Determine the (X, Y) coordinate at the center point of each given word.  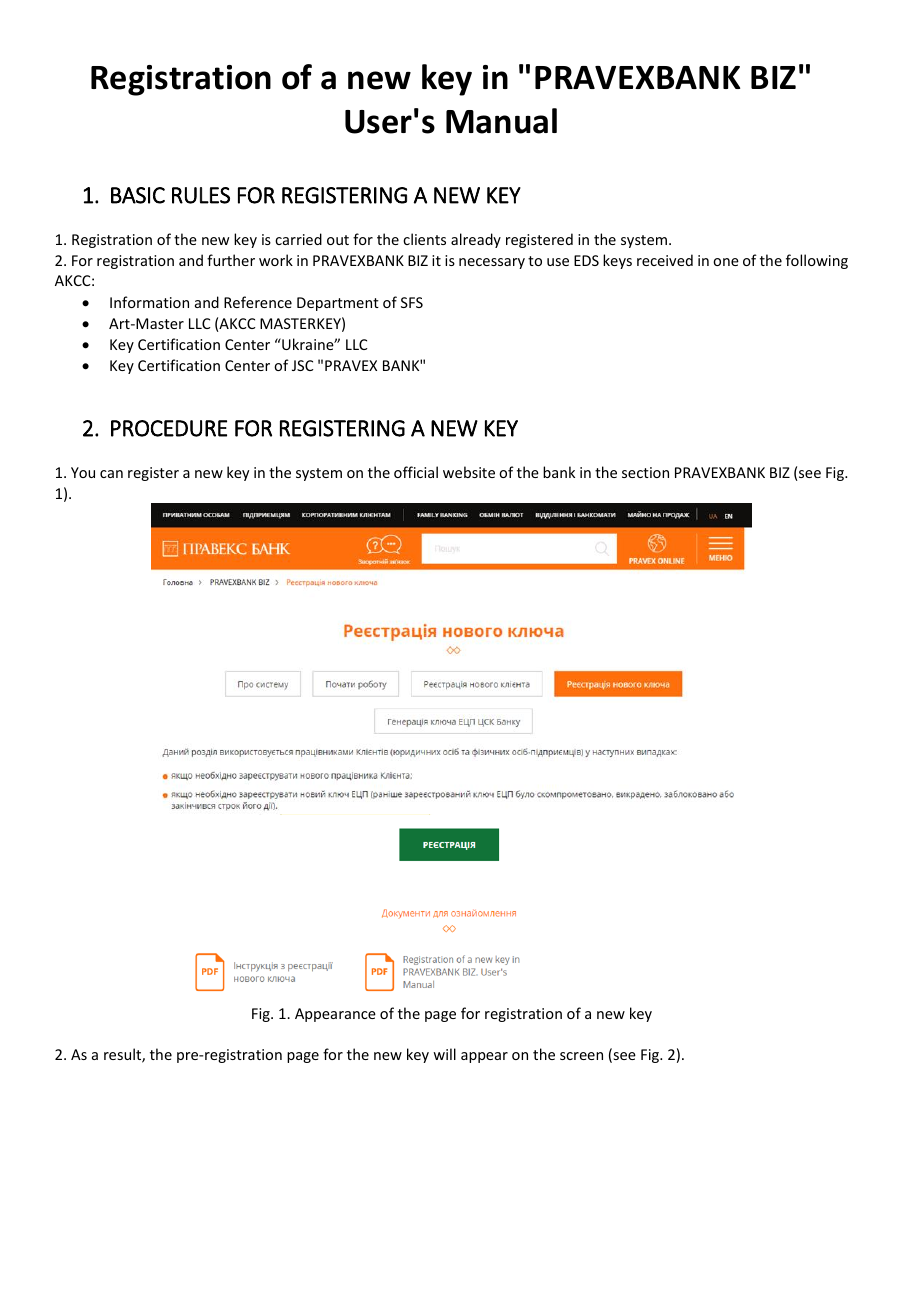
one (726, 262)
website (469, 472)
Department (338, 304)
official (416, 472)
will (444, 1054)
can (111, 474)
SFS (412, 302)
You (83, 472)
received (665, 260)
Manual (501, 121)
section (645, 472)
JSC (303, 365)
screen (581, 1056)
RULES (201, 195)
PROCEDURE (169, 428)
